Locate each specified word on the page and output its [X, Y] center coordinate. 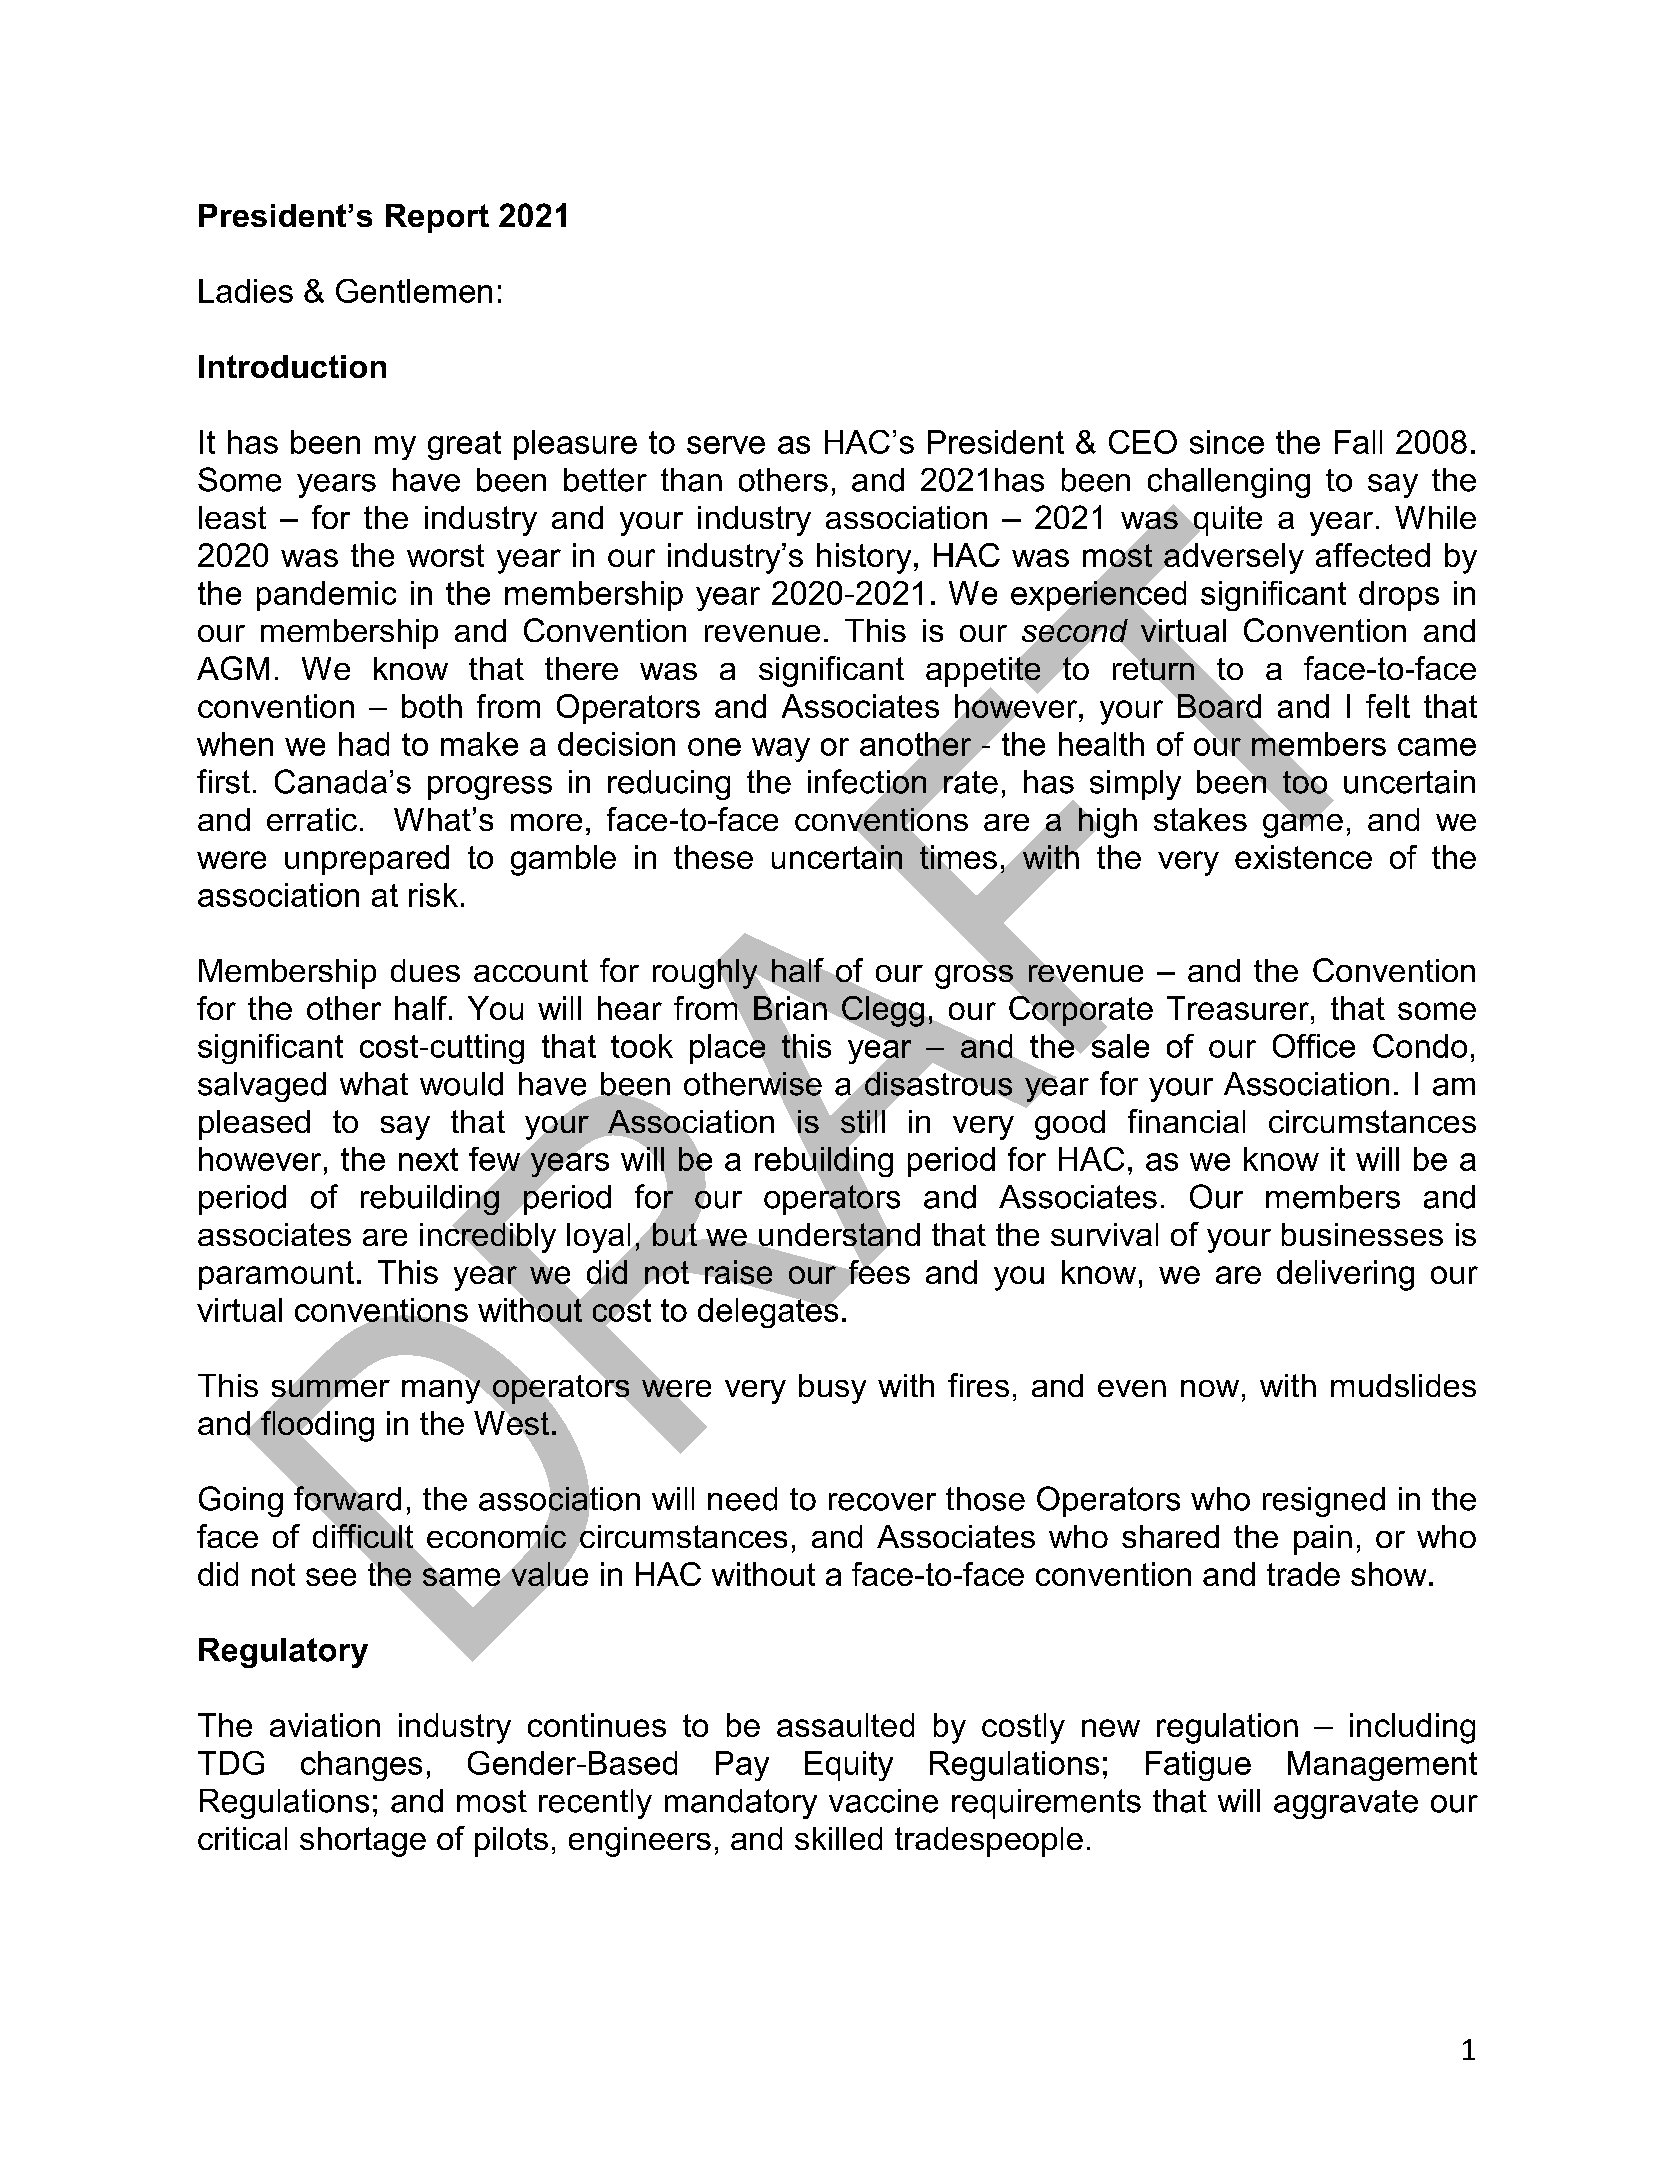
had [364, 744]
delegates [768, 1312]
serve [726, 445]
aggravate [1346, 1804]
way [781, 750]
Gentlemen [414, 291]
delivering [1345, 1275]
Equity [849, 1766]
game [1303, 824]
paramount [276, 1275]
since [1227, 442]
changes [361, 1766]
